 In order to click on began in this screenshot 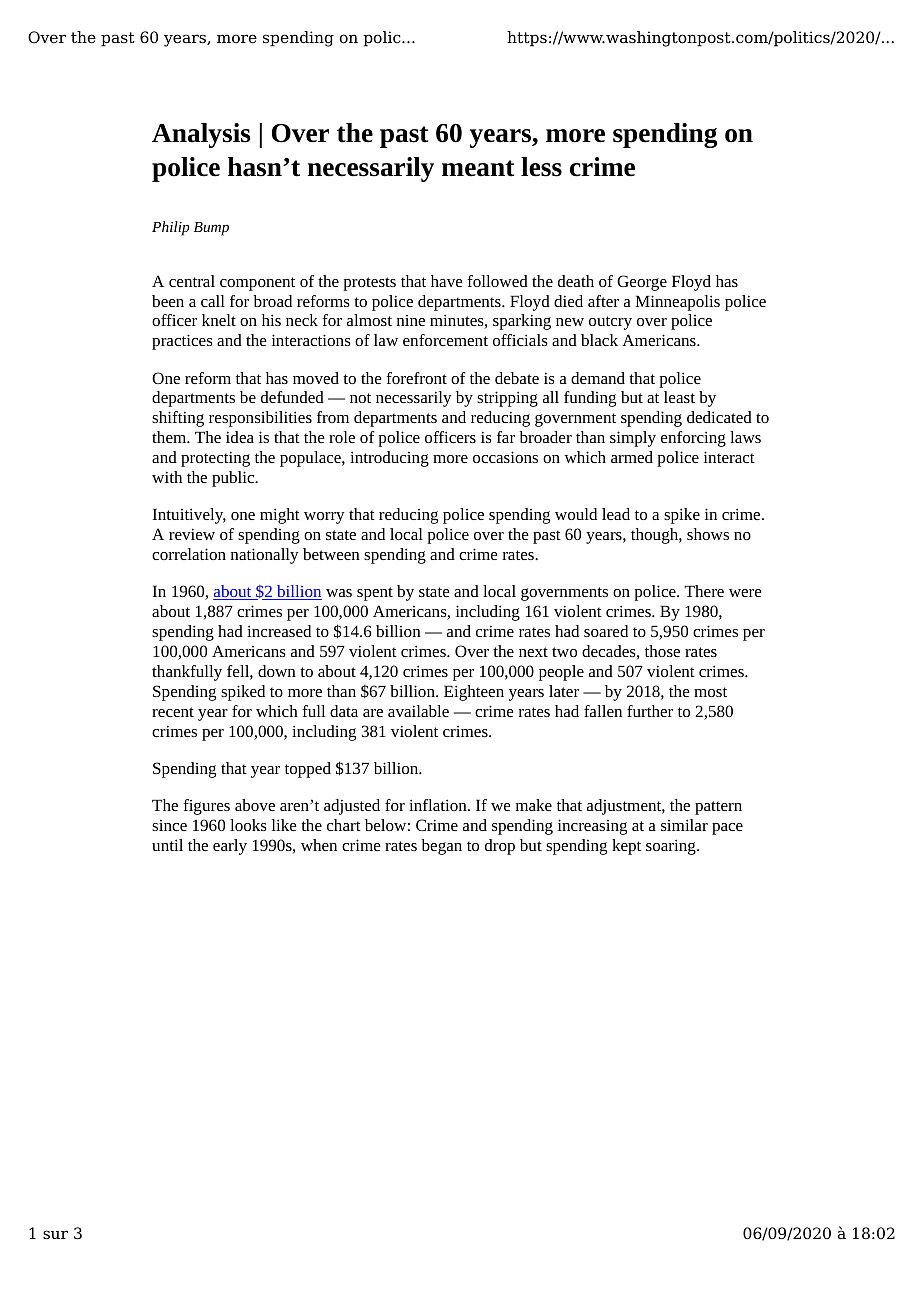, I will do `click(441, 847)`.
